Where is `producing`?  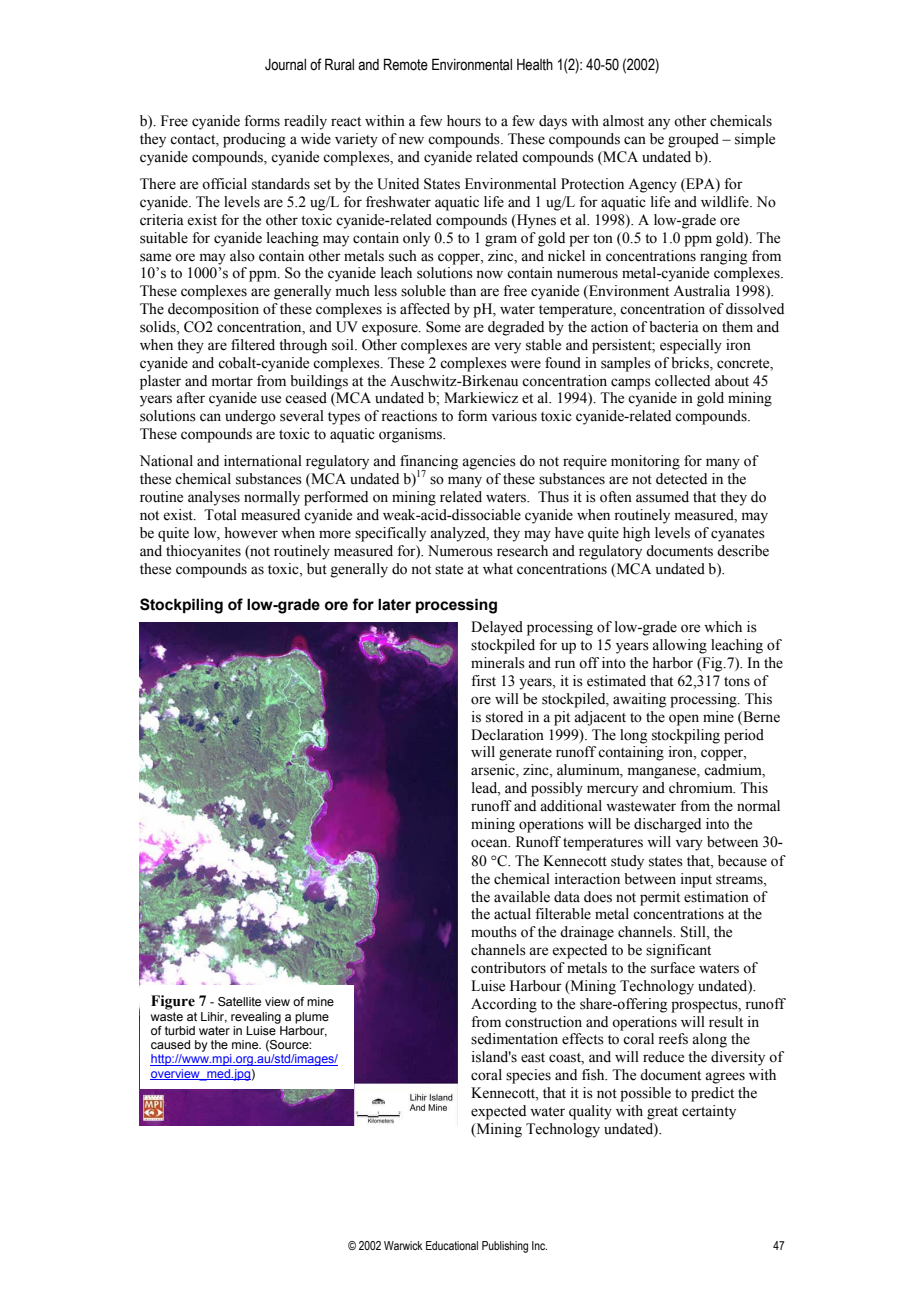
producing is located at coordinates (254, 140).
